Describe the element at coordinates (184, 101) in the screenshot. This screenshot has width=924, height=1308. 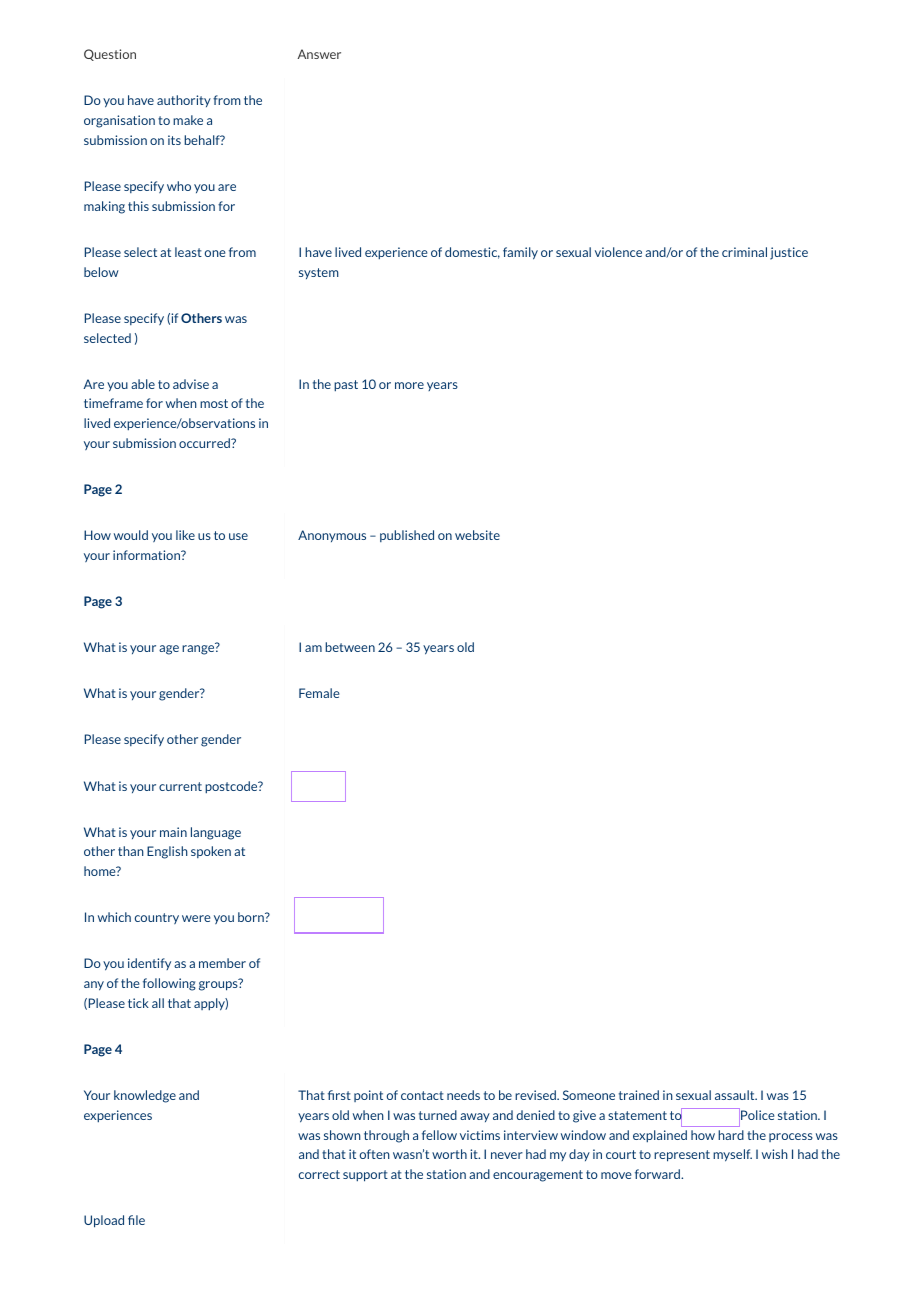
I see `authority` at that location.
